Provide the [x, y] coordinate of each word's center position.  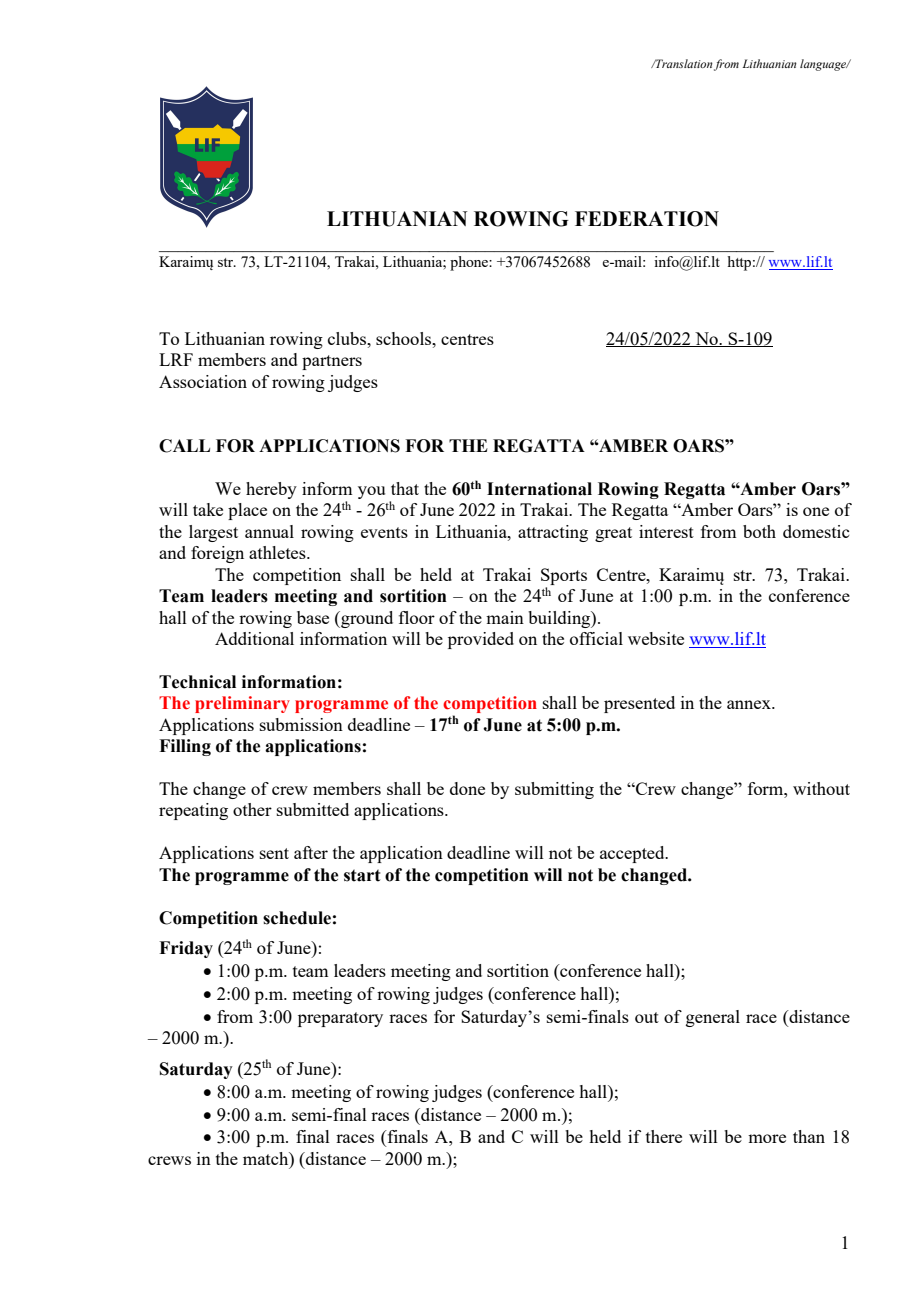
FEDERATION [647, 219]
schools [405, 338]
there [664, 1136]
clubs [348, 338]
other [252, 809]
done [467, 788]
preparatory [340, 1019]
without [821, 788]
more [767, 1138]
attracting [553, 533]
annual [269, 531]
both [759, 531]
